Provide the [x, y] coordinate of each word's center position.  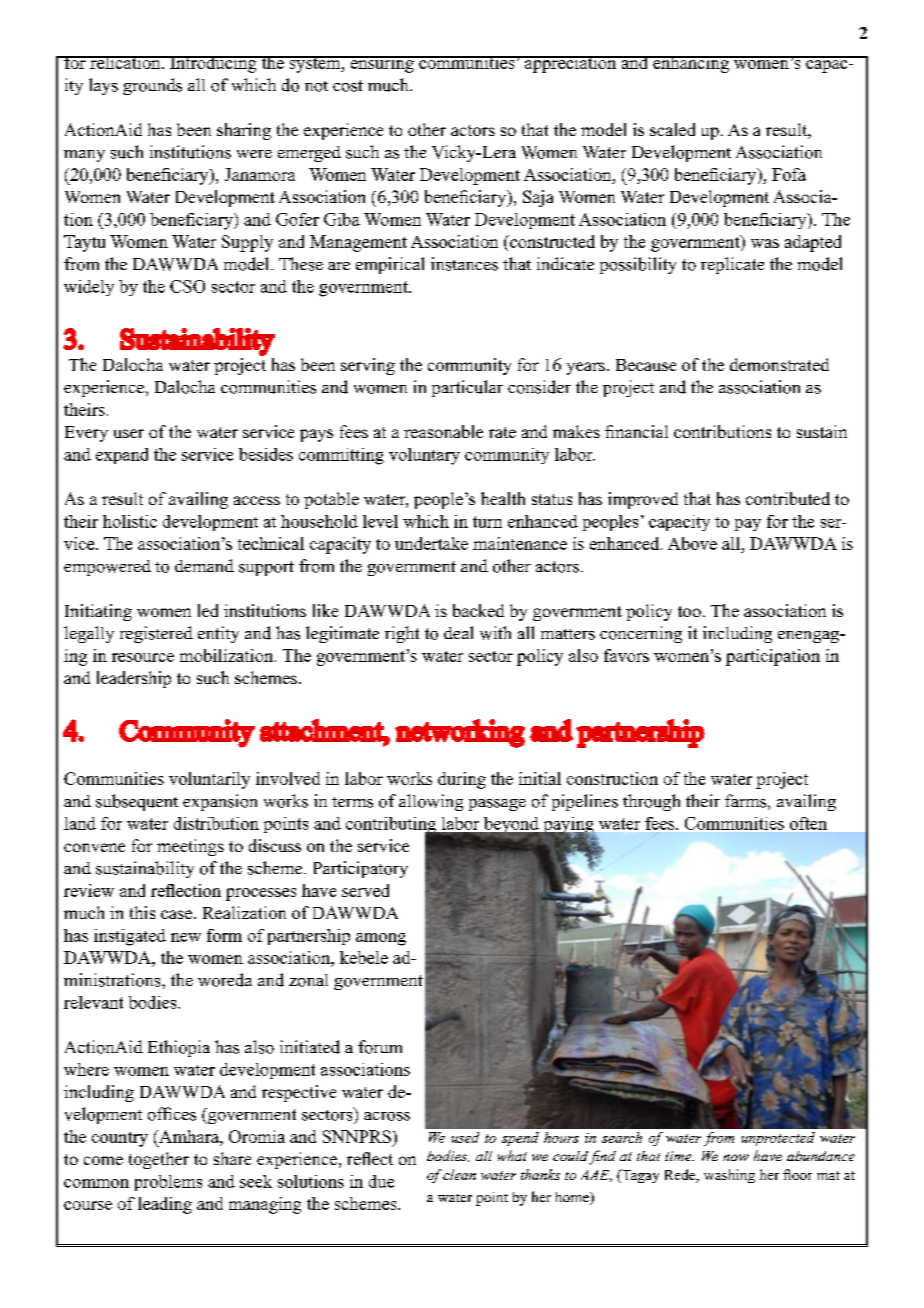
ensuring [382, 64]
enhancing [691, 64]
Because [646, 365]
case [178, 914]
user [129, 433]
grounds [152, 86]
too [689, 611]
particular [467, 388]
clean [459, 1174]
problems [168, 1183]
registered [156, 634]
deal [458, 632]
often [808, 823]
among [381, 939]
